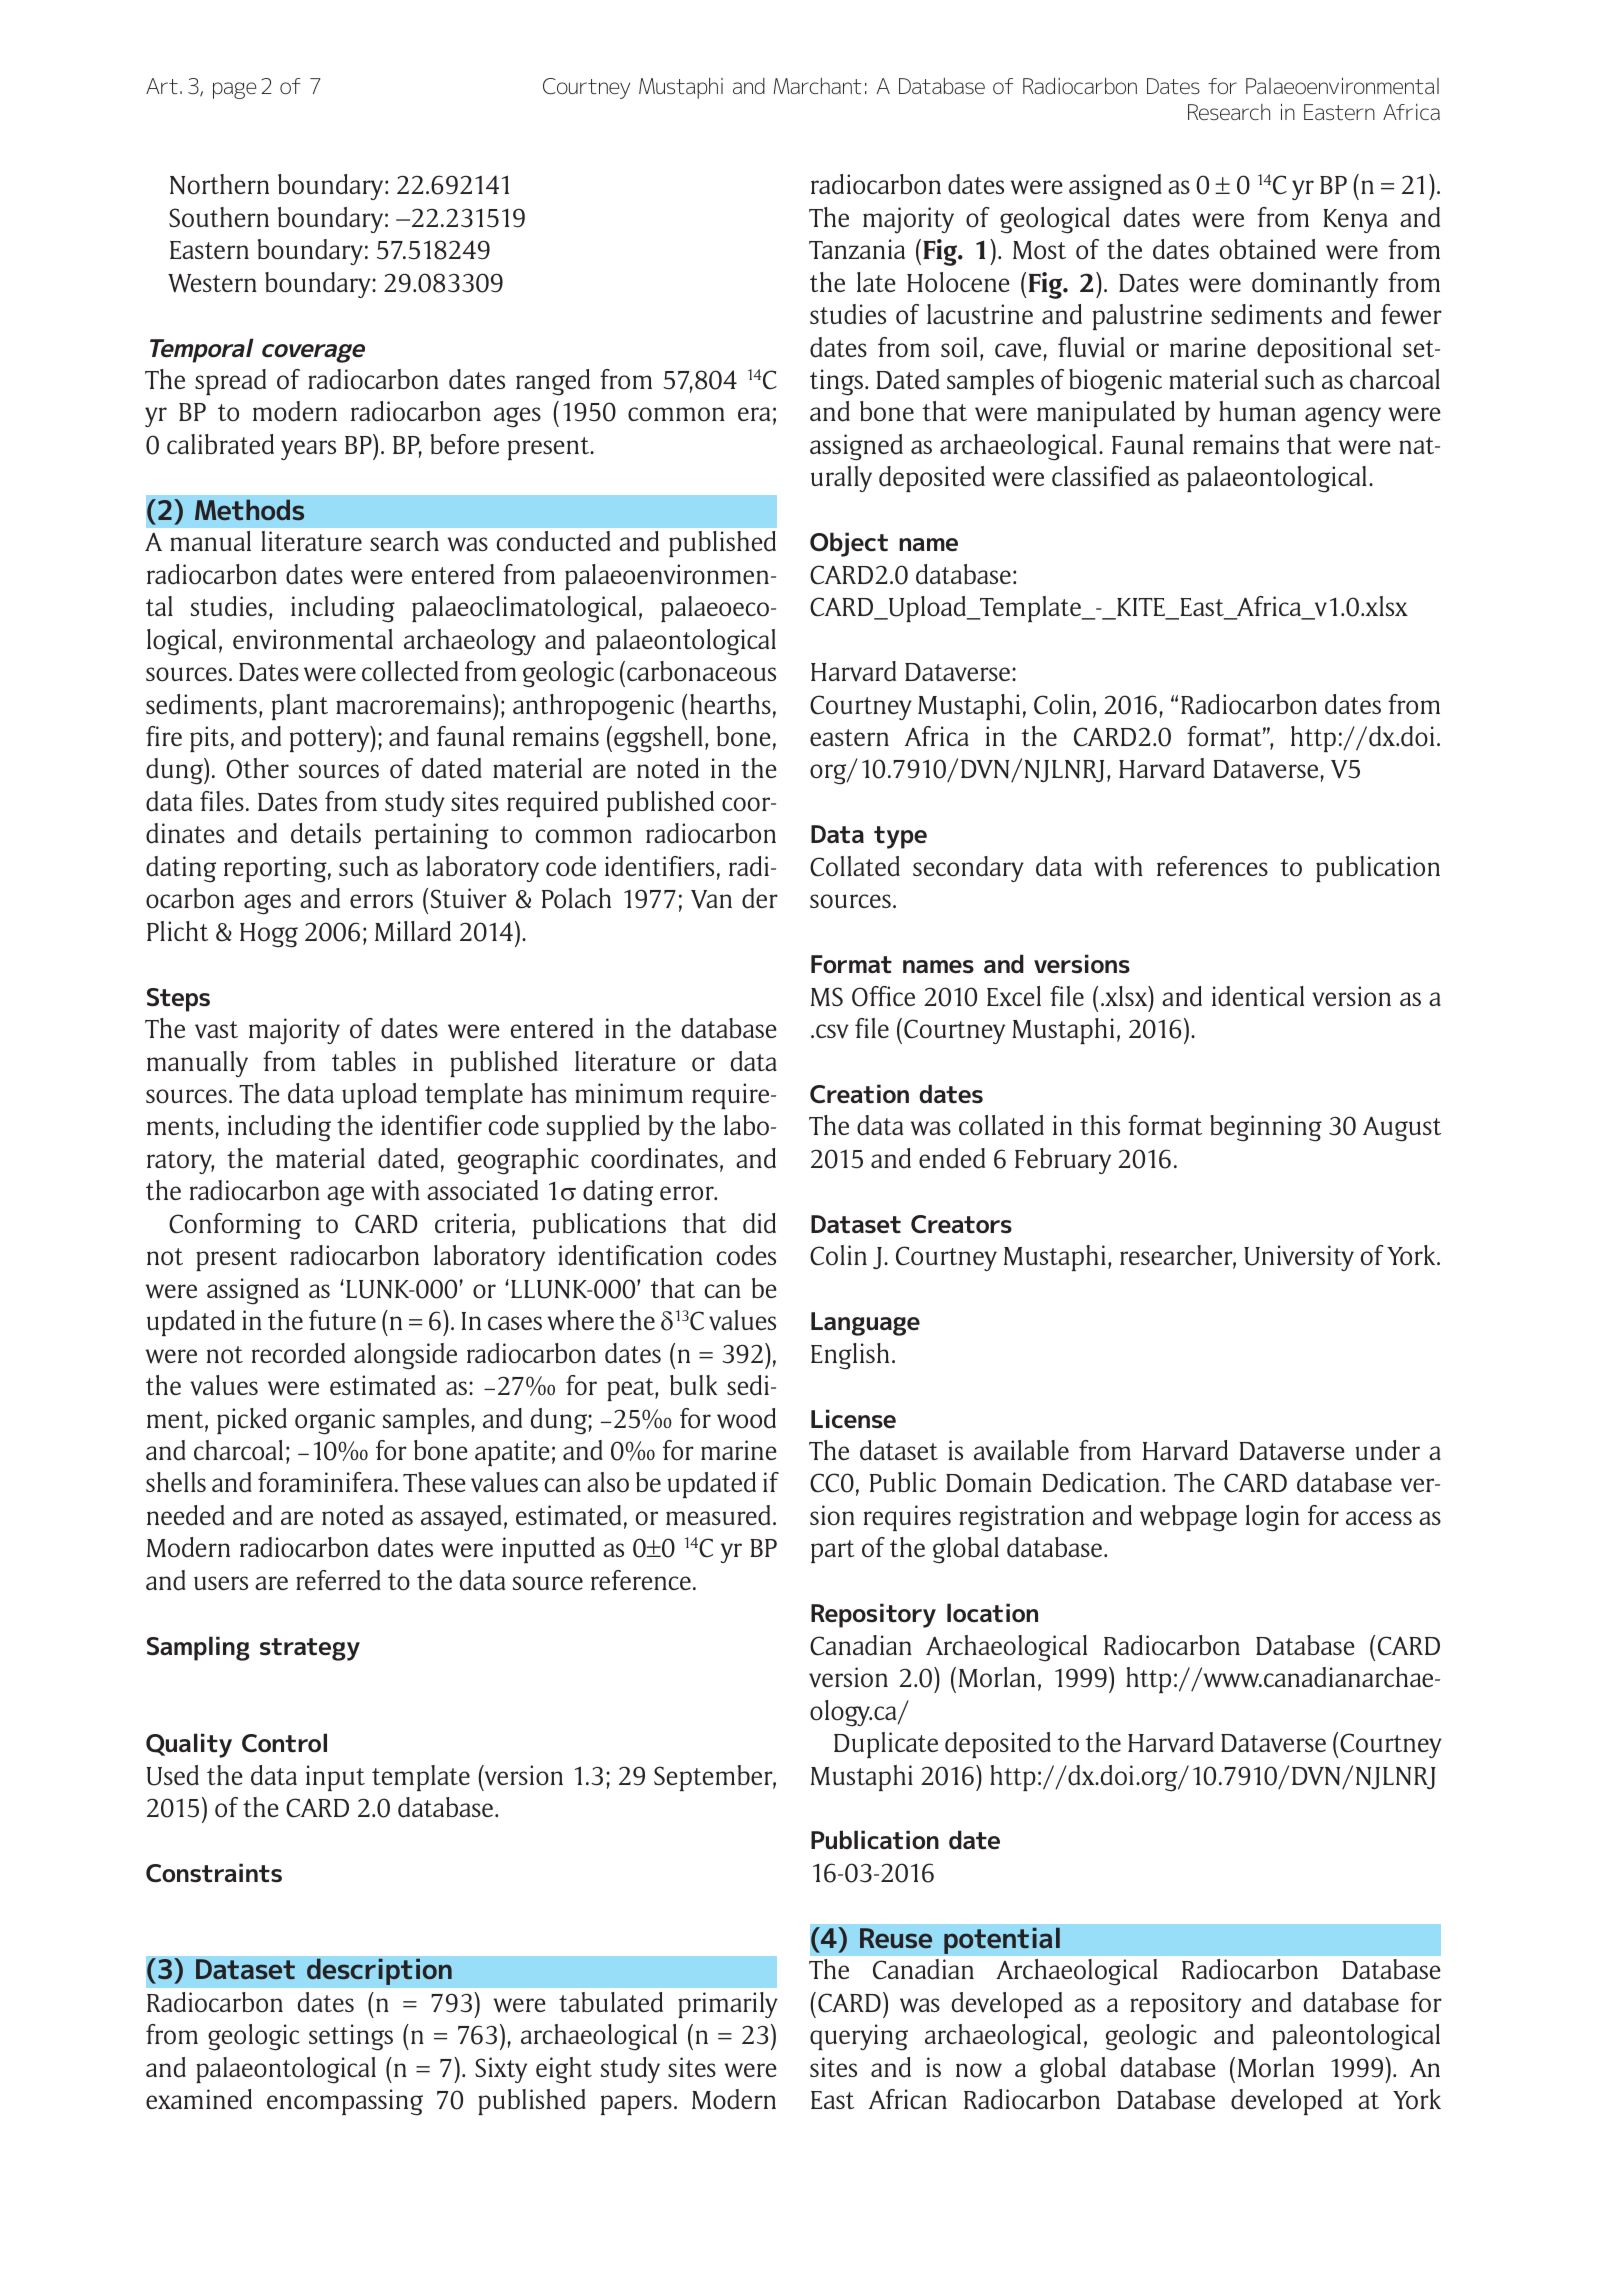 The height and width of the image is (2277, 1610). I want to click on organic, so click(335, 1421).
